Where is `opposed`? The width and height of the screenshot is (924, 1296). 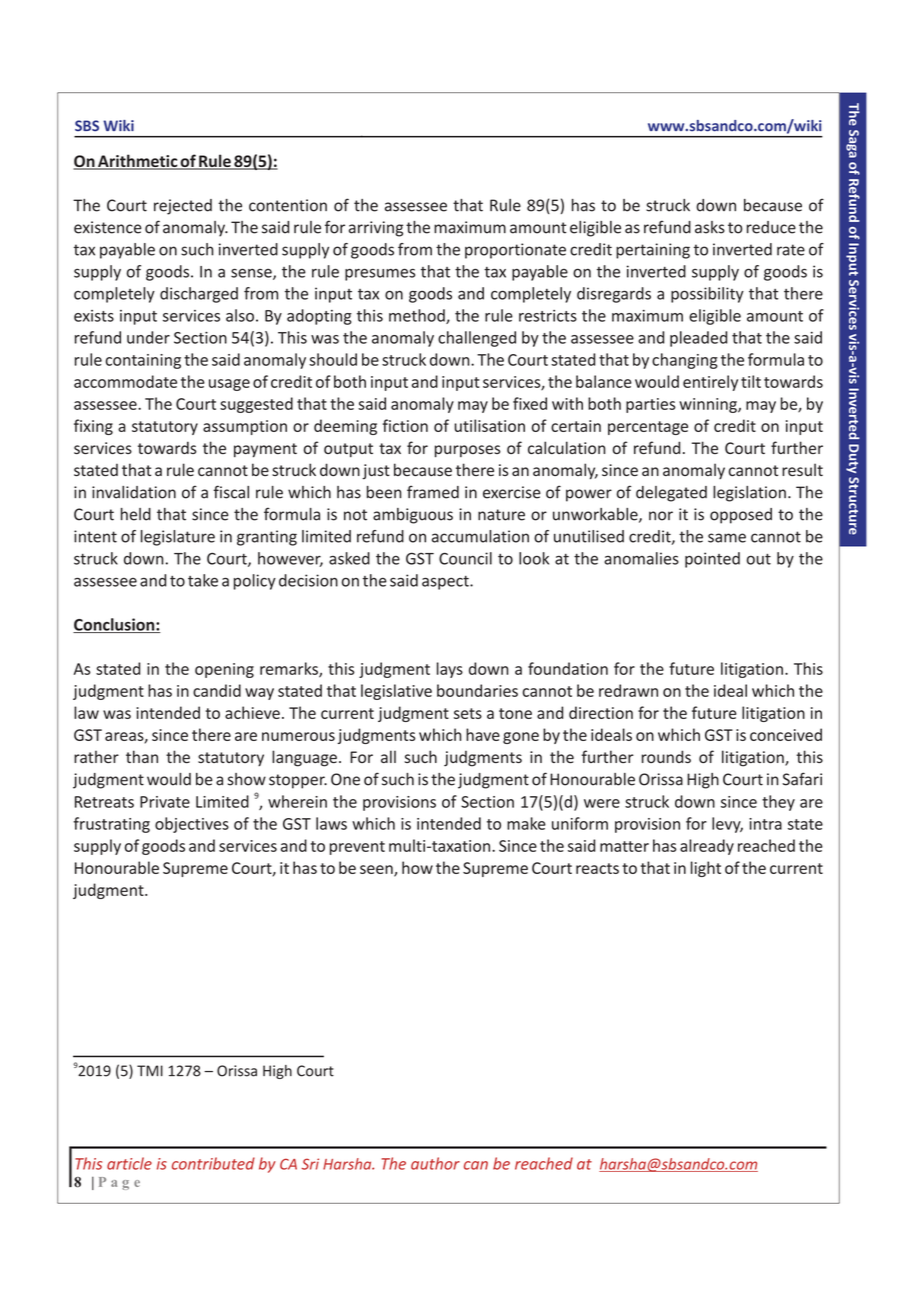
opposed is located at coordinates (741, 516).
